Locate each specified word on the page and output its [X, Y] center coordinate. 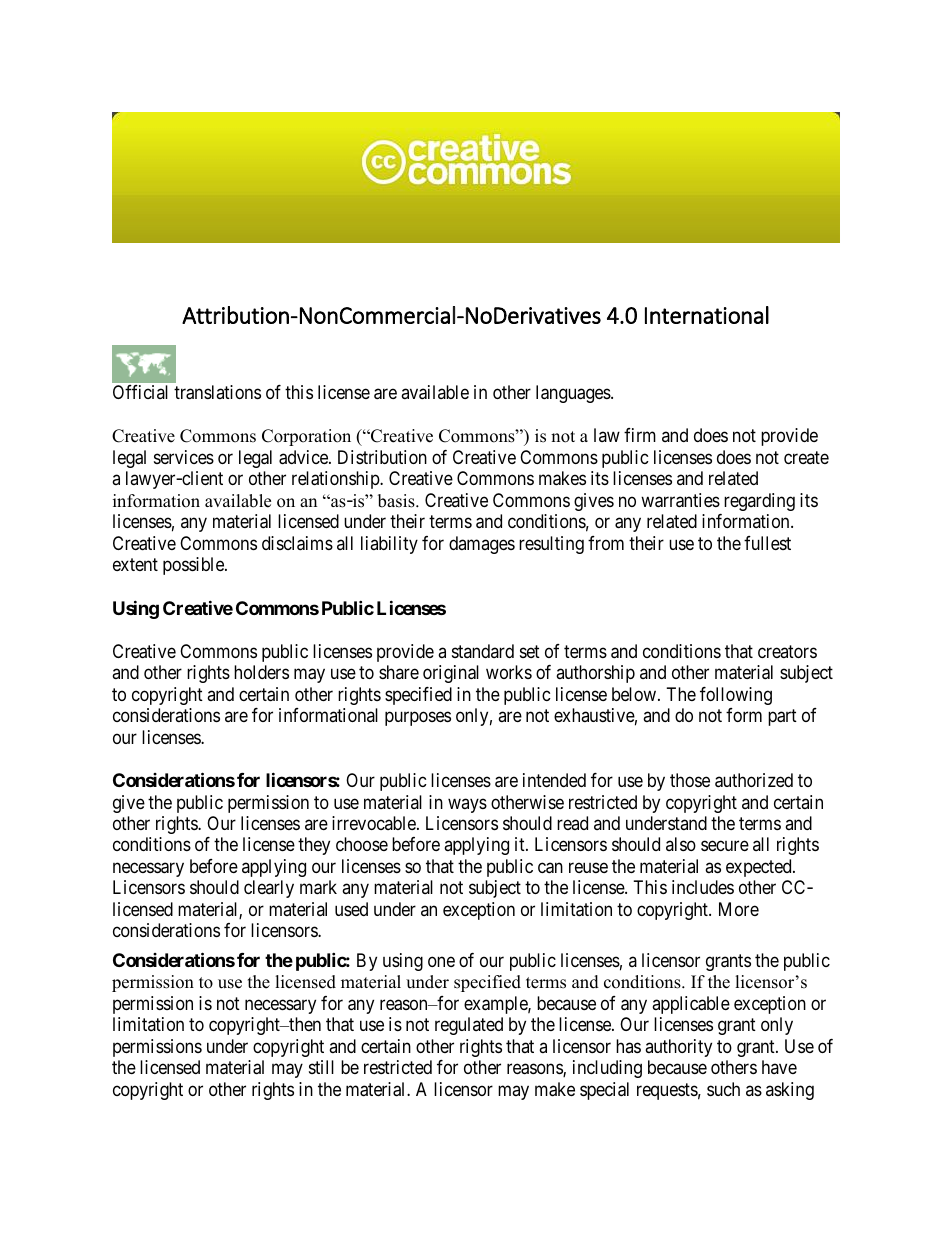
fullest [767, 543]
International [707, 315]
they [314, 846]
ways [467, 805]
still [321, 1067]
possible [194, 566]
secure [725, 846]
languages [574, 394]
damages [482, 545]
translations [217, 392]
